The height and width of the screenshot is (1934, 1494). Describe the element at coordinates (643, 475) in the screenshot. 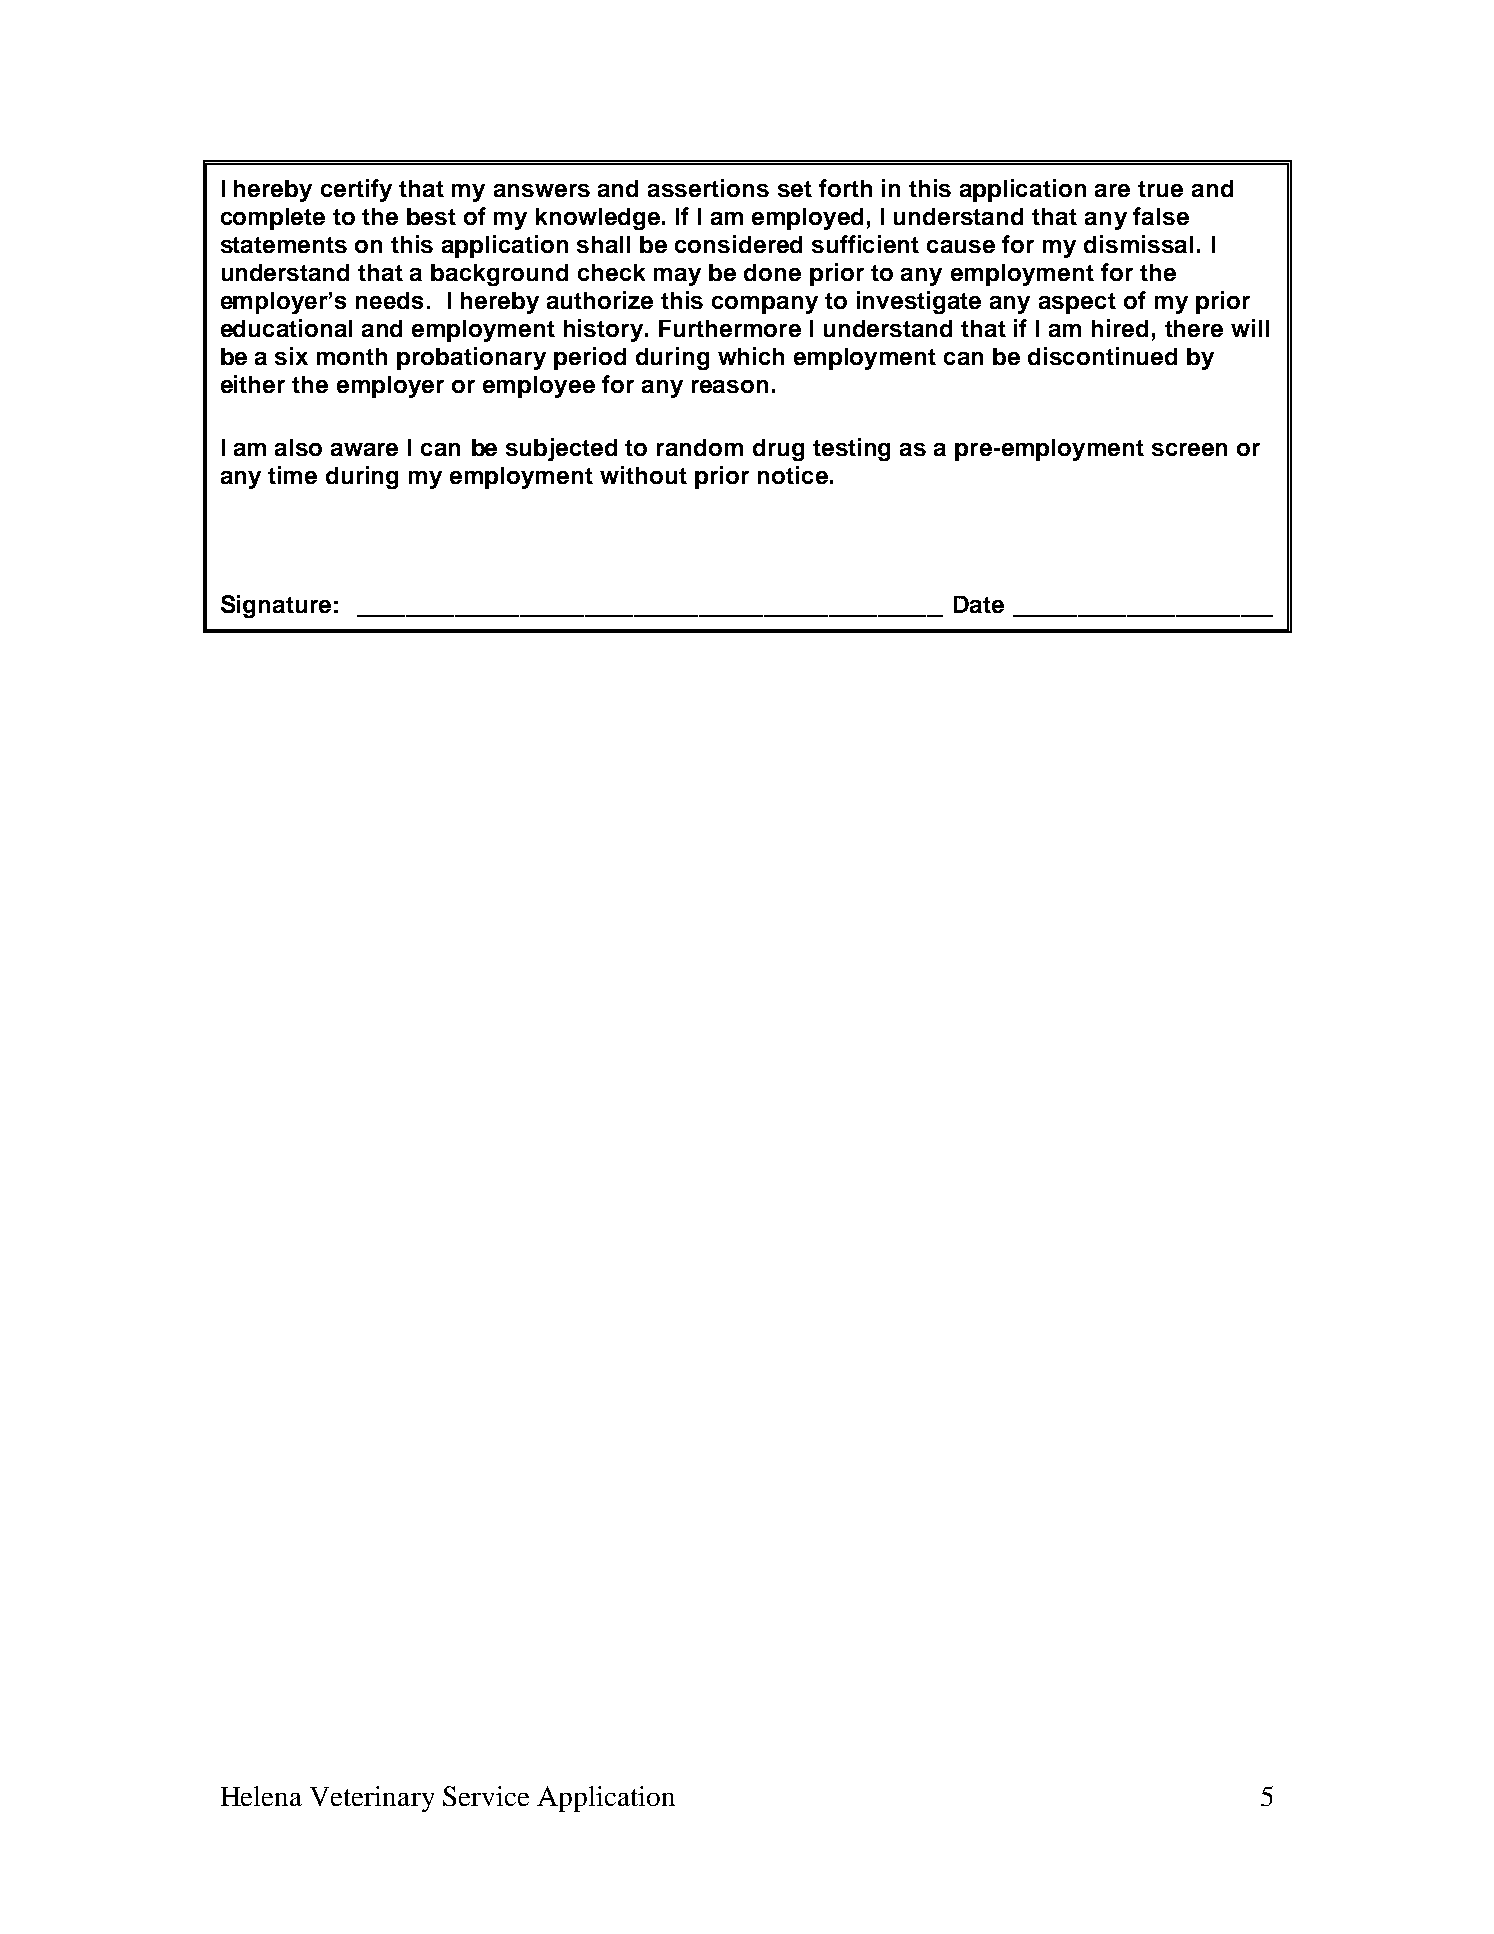

I see `without` at that location.
